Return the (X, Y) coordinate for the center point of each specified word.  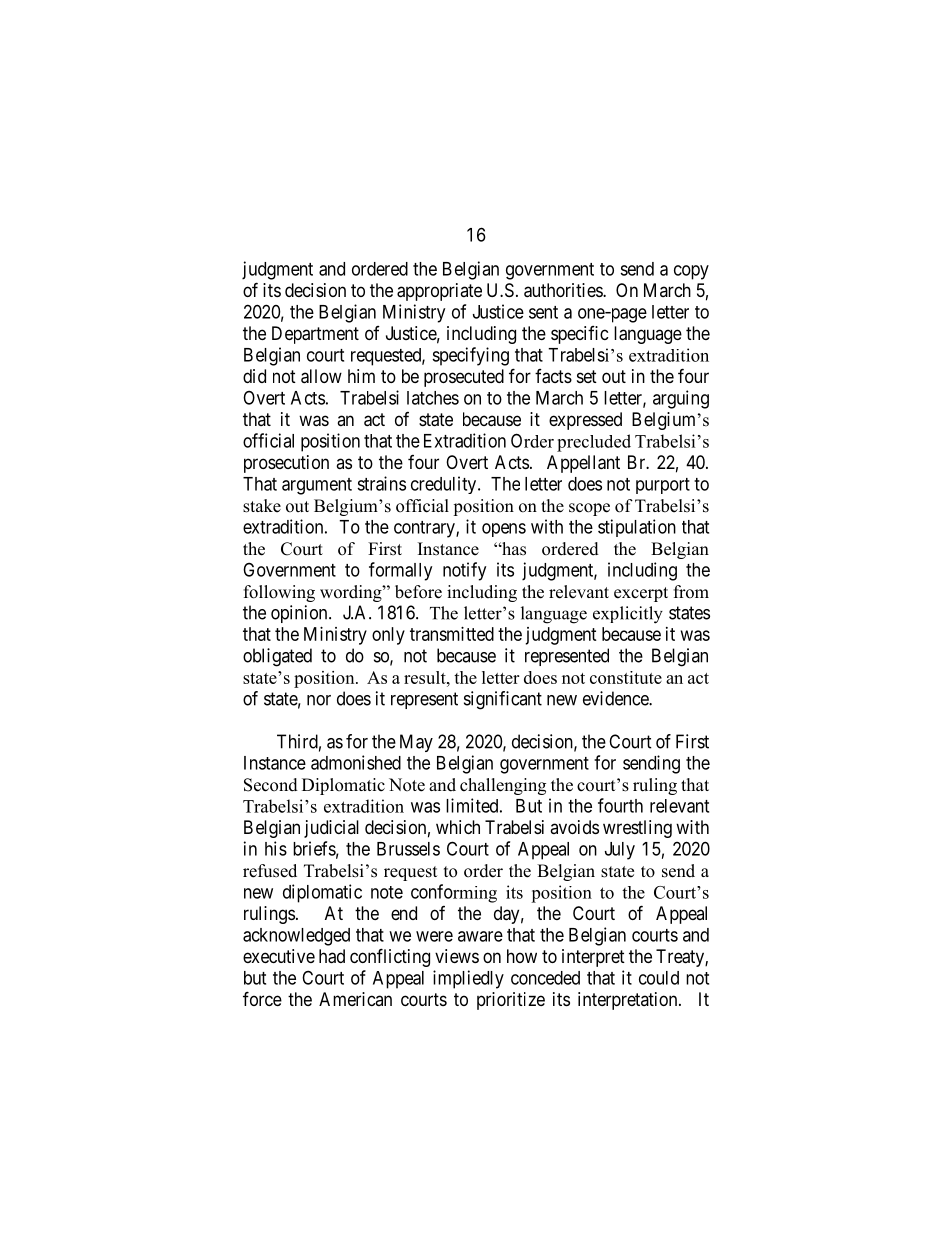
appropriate (439, 292)
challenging (503, 786)
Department (315, 335)
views (457, 956)
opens (504, 530)
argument (317, 486)
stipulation (637, 528)
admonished (356, 762)
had (332, 956)
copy (691, 272)
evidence (616, 698)
